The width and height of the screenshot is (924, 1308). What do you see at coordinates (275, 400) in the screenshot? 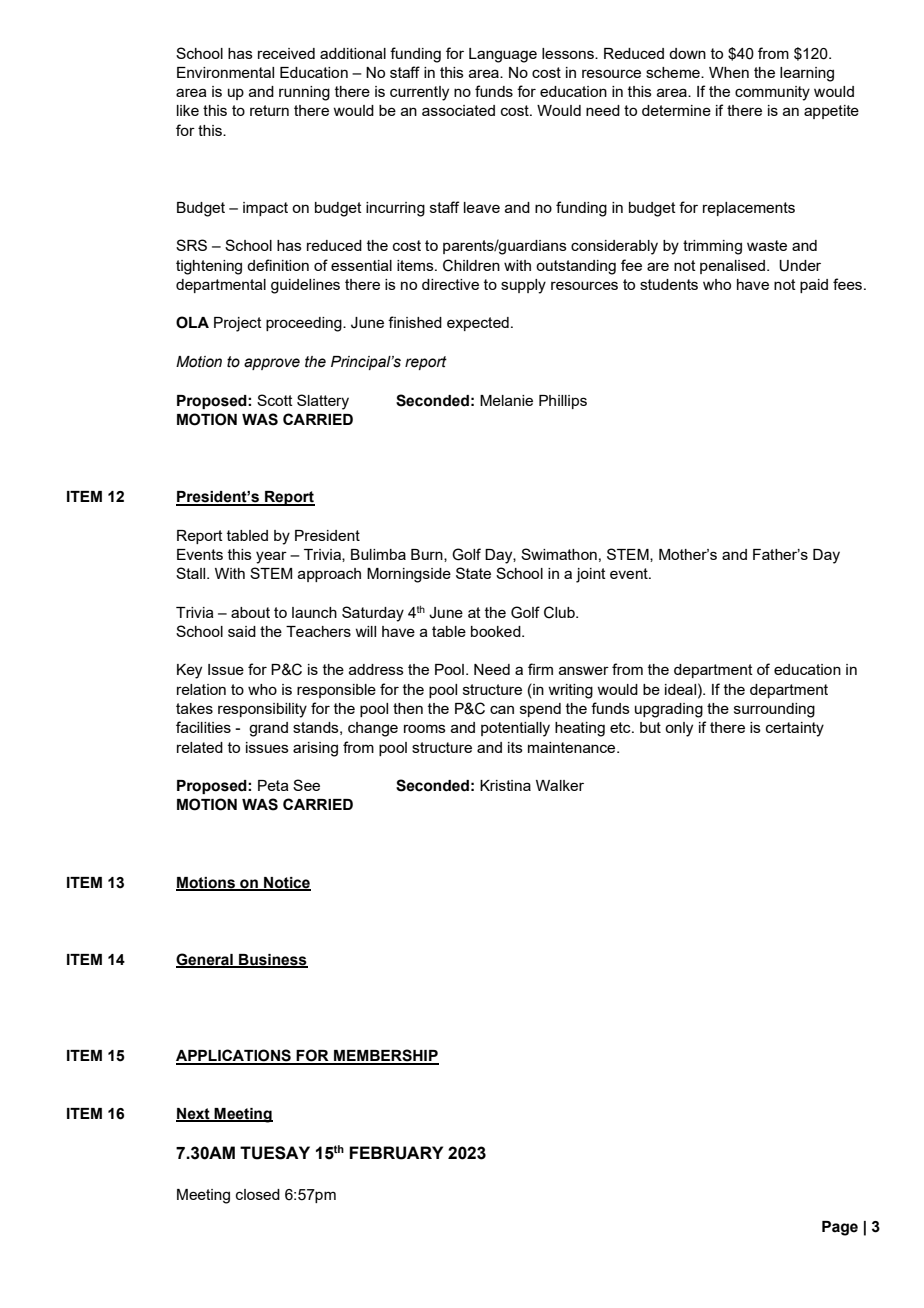
I see `Scott` at bounding box center [275, 400].
